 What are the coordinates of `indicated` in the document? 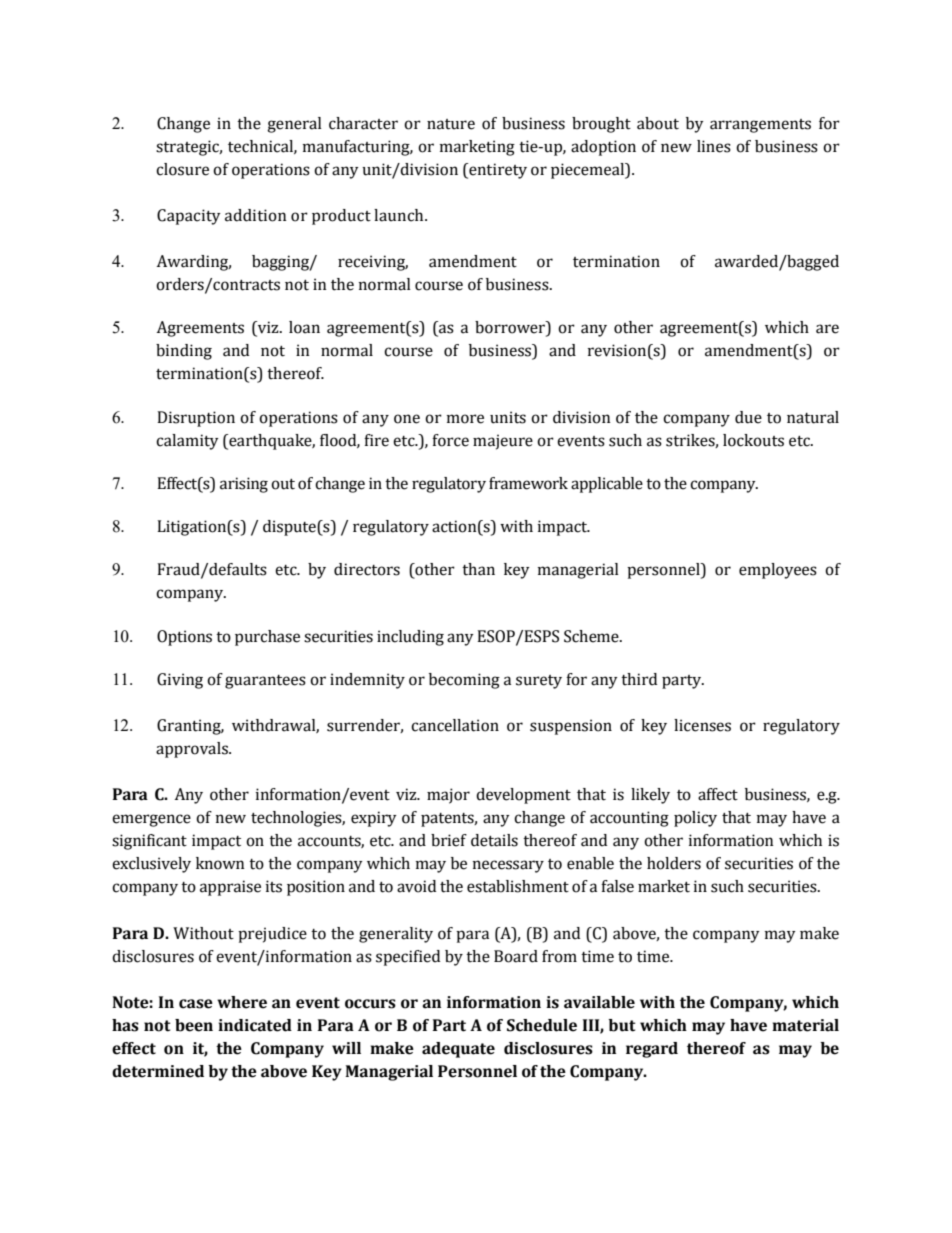 It's located at (255, 1025).
